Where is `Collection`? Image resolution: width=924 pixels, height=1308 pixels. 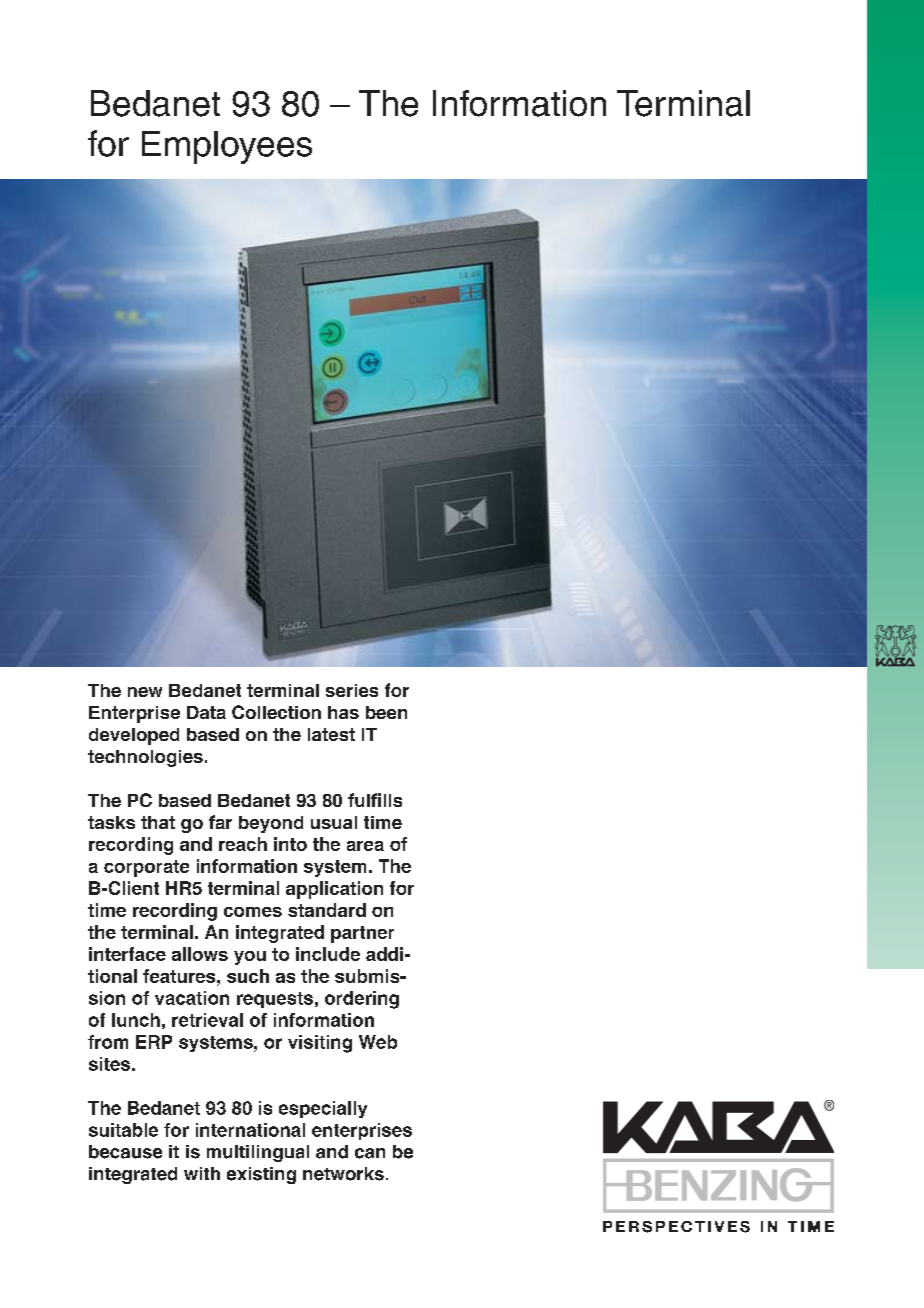
Collection is located at coordinates (276, 712).
